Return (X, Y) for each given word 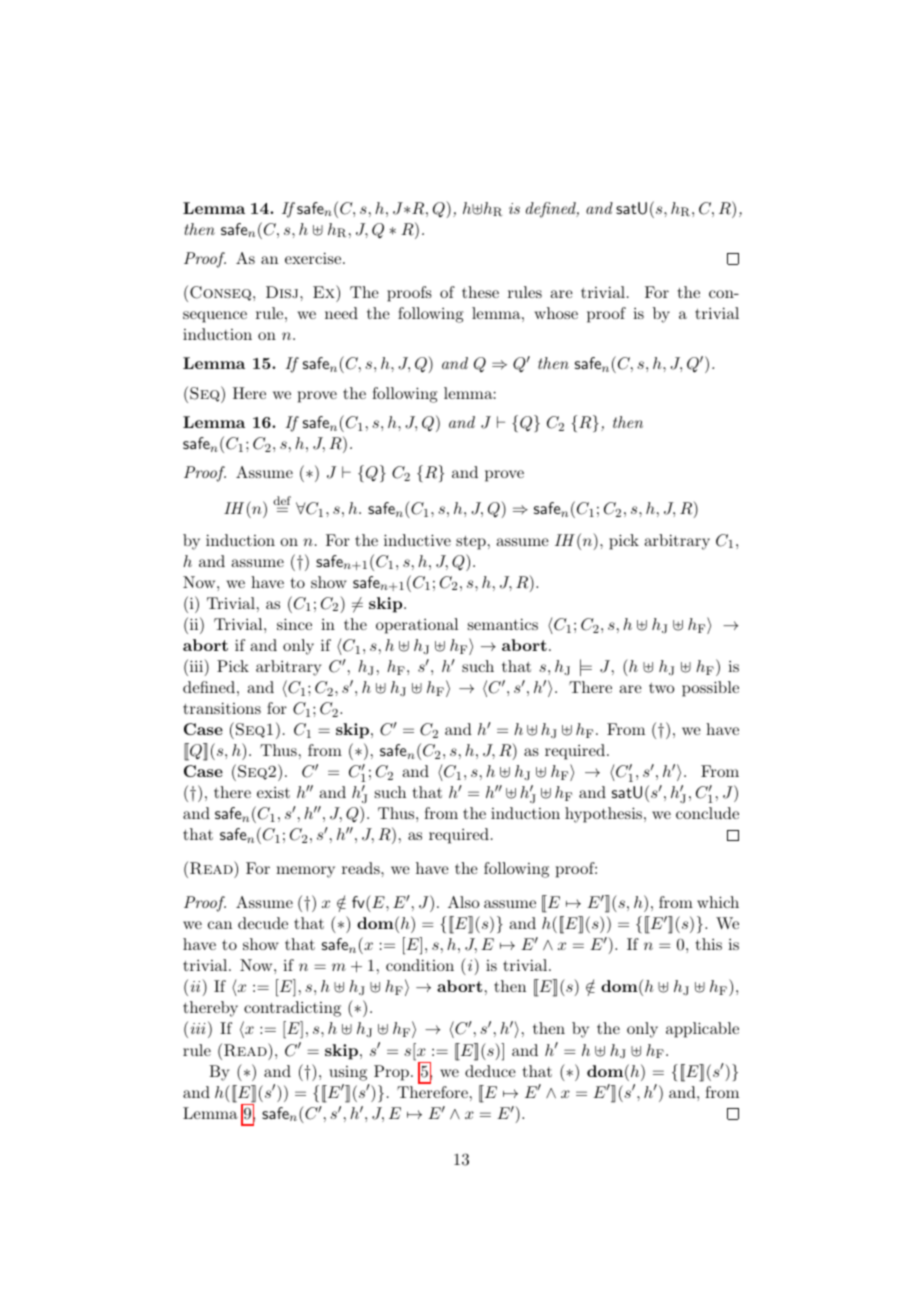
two (661, 688)
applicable (702, 1030)
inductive (417, 540)
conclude (707, 813)
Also (463, 902)
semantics (503, 624)
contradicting (292, 1009)
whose (556, 313)
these (480, 292)
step (471, 543)
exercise (313, 258)
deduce (490, 1071)
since (294, 624)
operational (417, 626)
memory (305, 872)
